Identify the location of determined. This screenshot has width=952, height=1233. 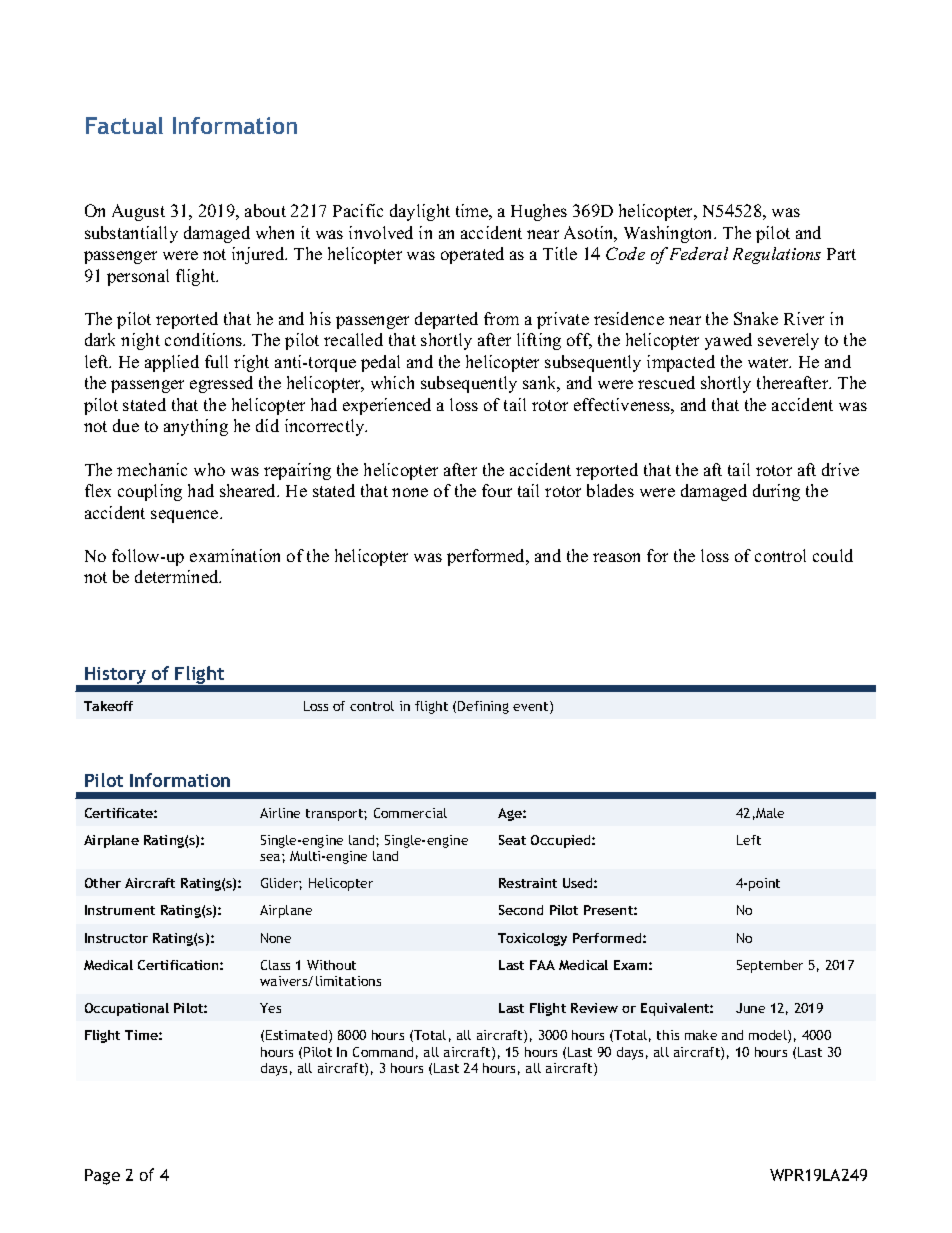
(178, 576).
